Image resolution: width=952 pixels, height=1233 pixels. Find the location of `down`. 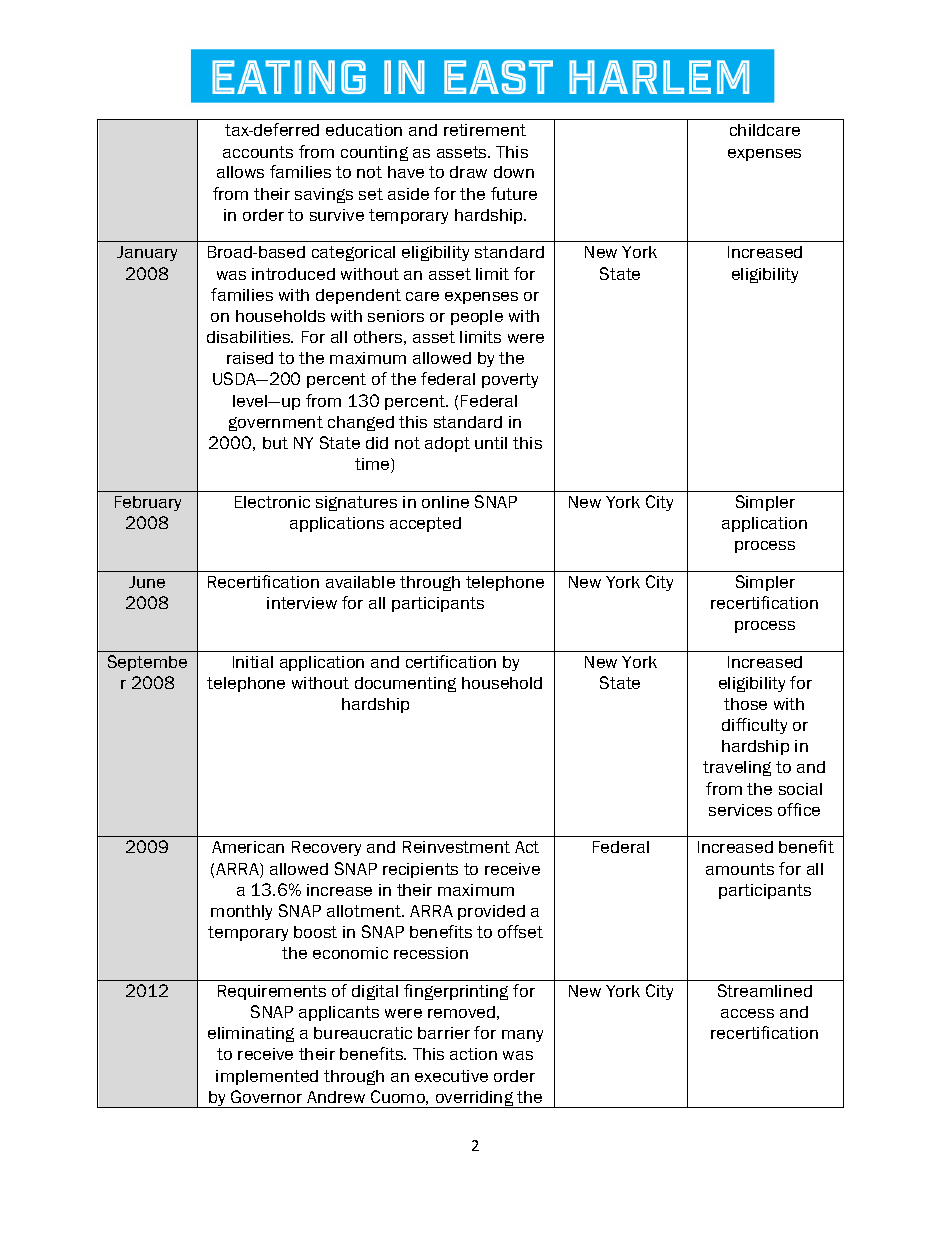

down is located at coordinates (514, 172).
